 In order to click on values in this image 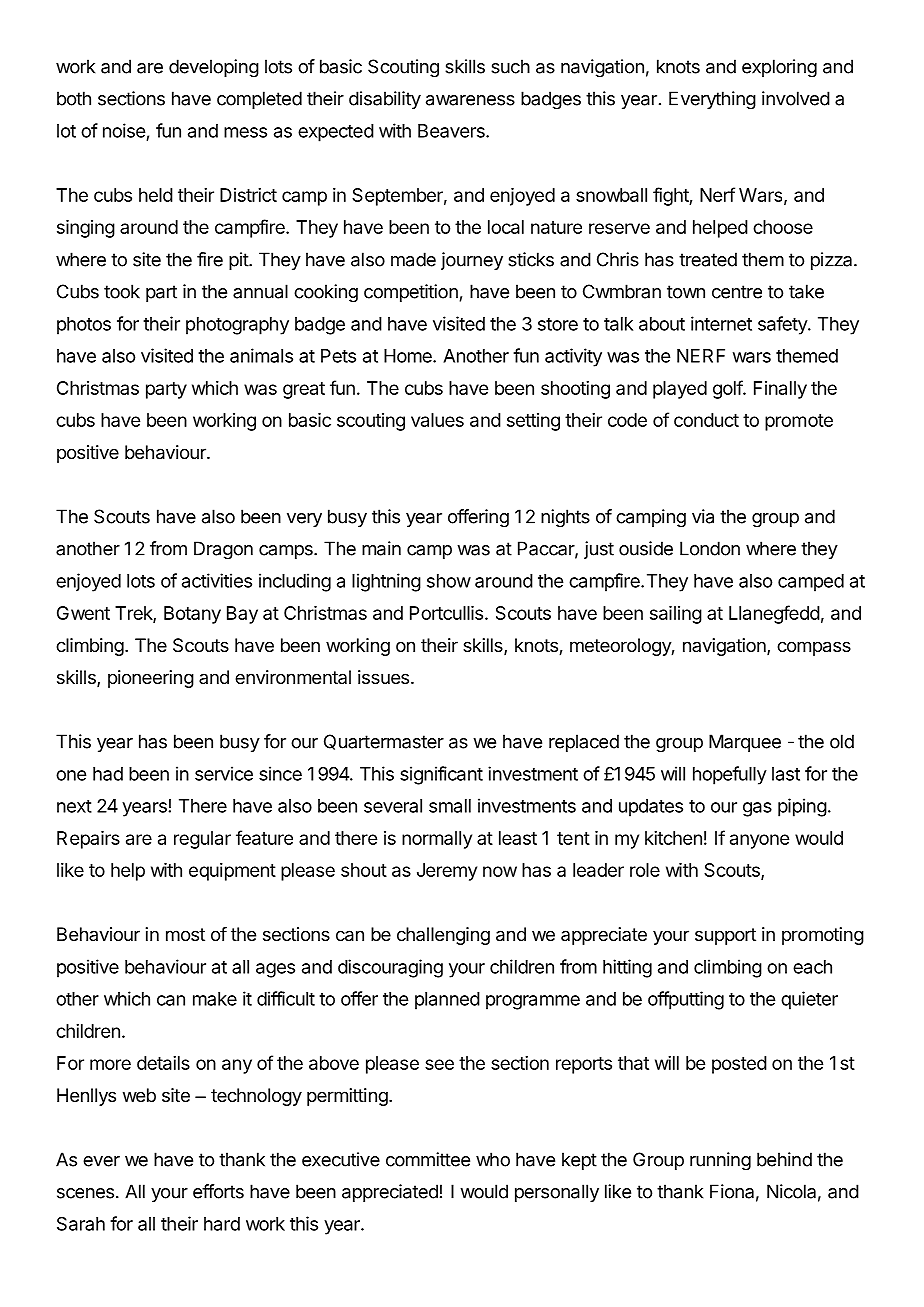, I will do `click(437, 420)`.
